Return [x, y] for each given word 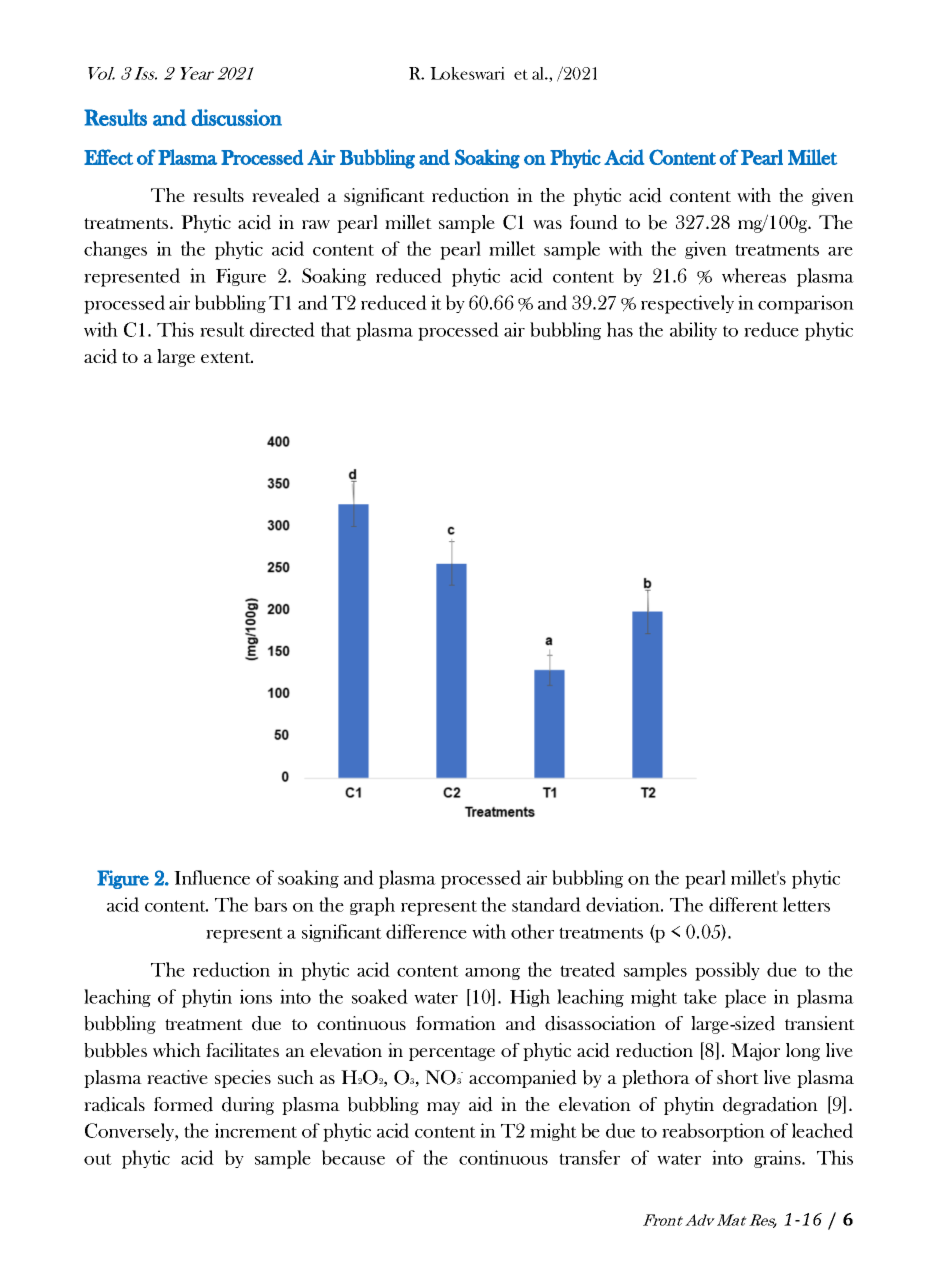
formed [183, 1104]
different [743, 904]
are [840, 251]
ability [693, 331]
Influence [212, 877]
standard [546, 904]
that [336, 329]
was [547, 224]
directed [282, 329]
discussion [236, 117]
